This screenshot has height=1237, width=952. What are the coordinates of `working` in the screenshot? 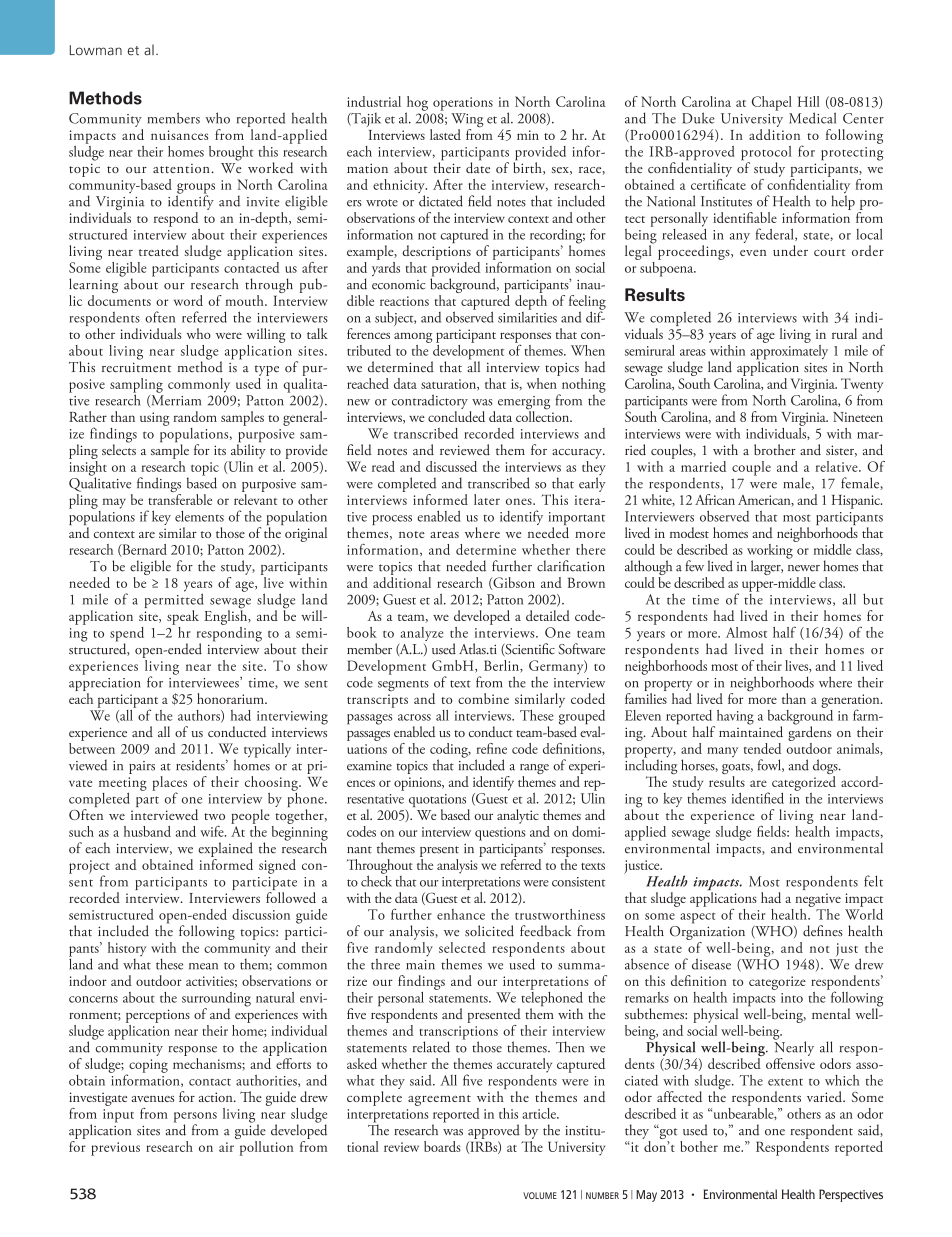 It's located at (771, 551).
